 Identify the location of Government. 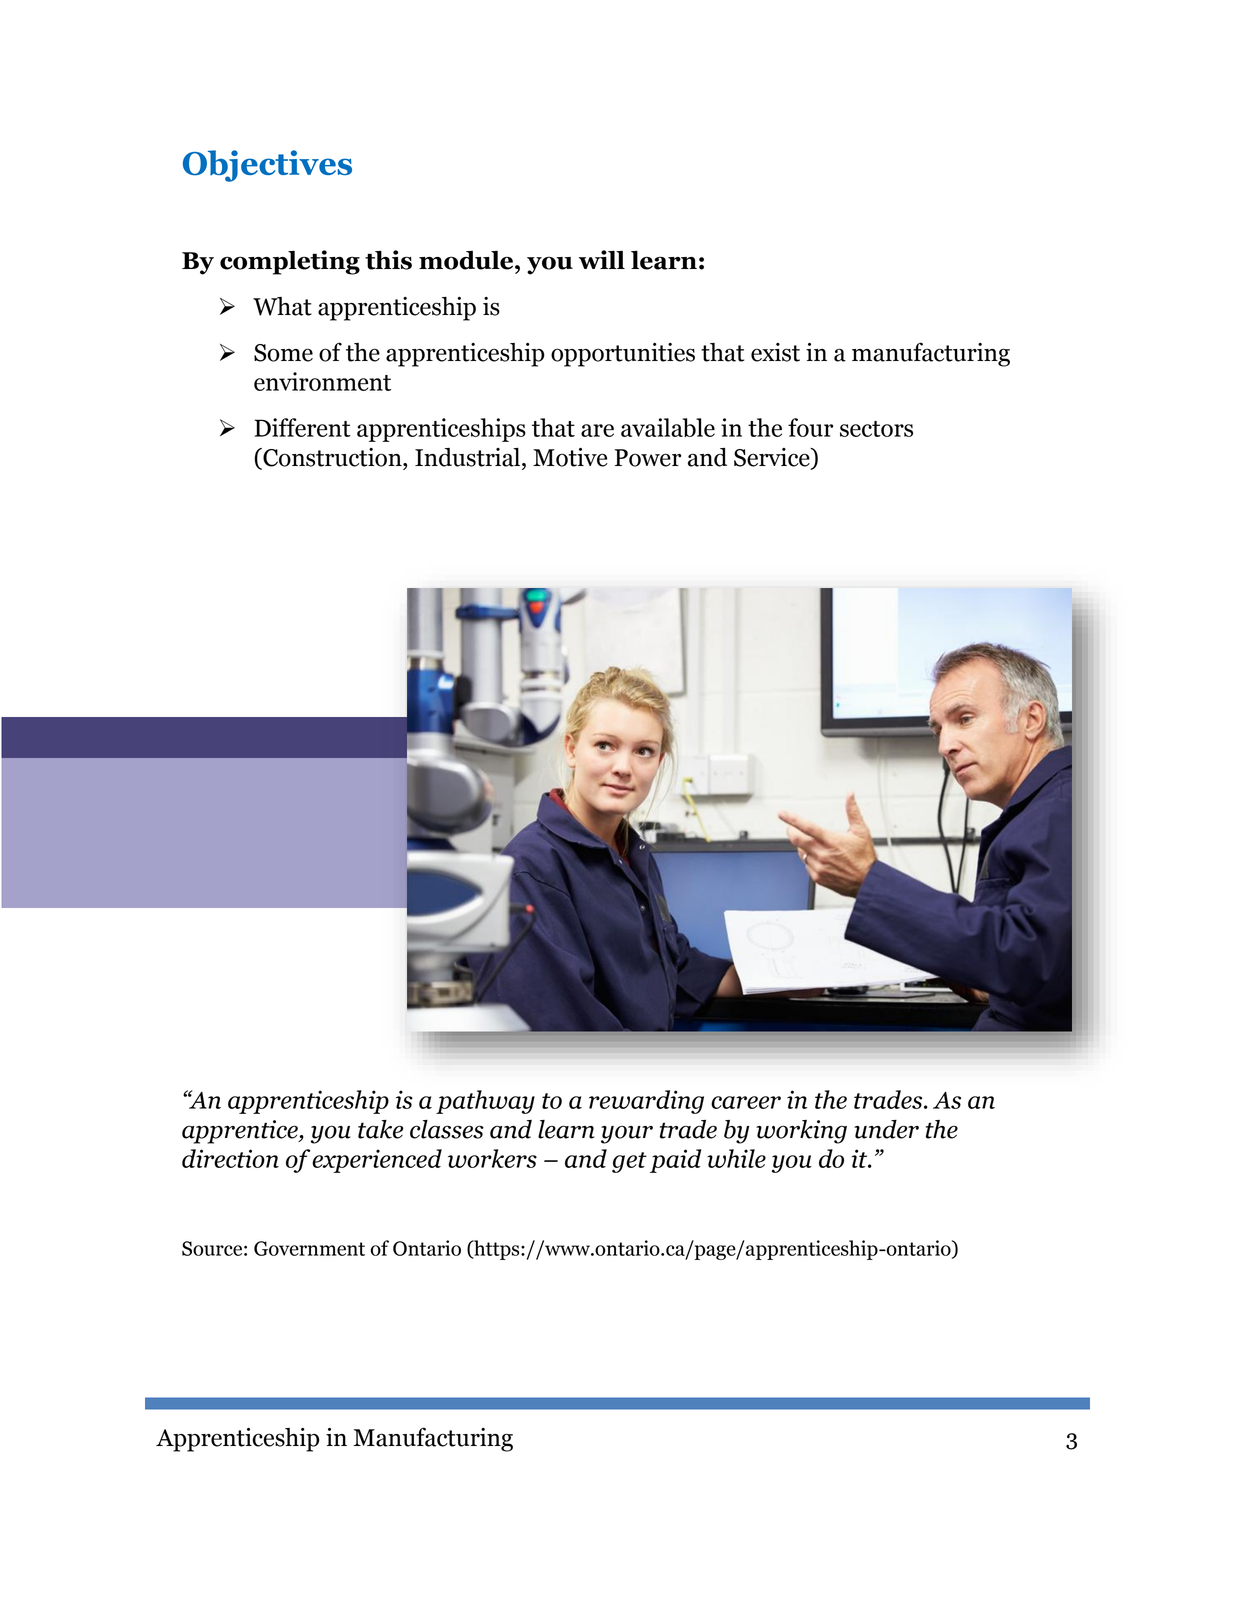
(309, 1248).
